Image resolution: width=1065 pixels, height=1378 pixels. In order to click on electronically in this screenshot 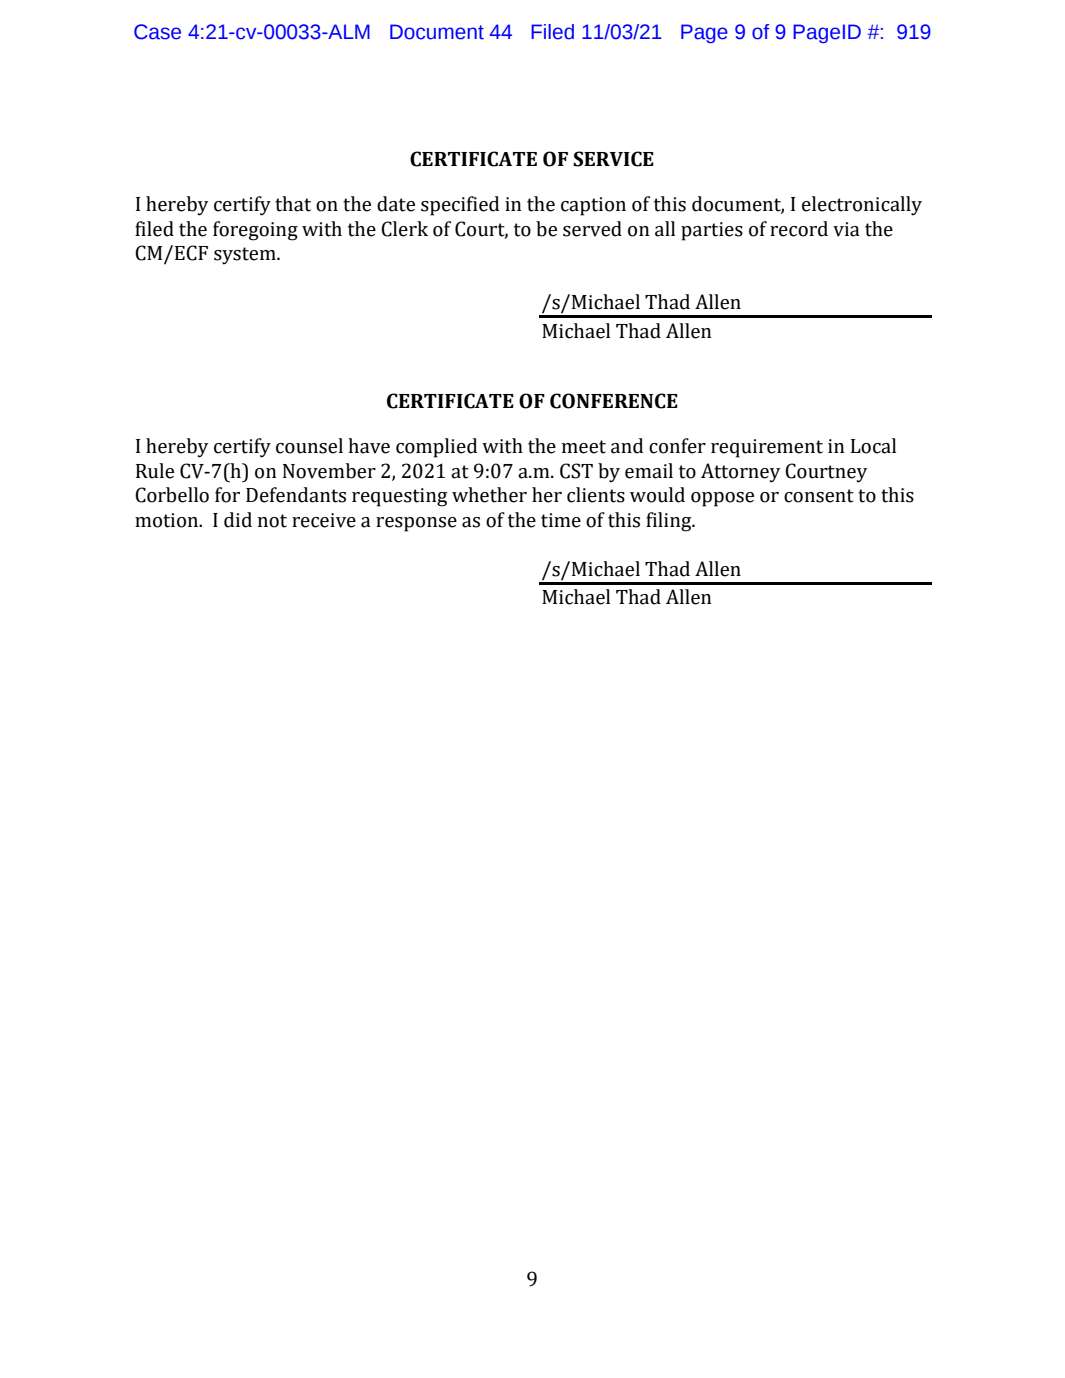, I will do `click(862, 206)`.
